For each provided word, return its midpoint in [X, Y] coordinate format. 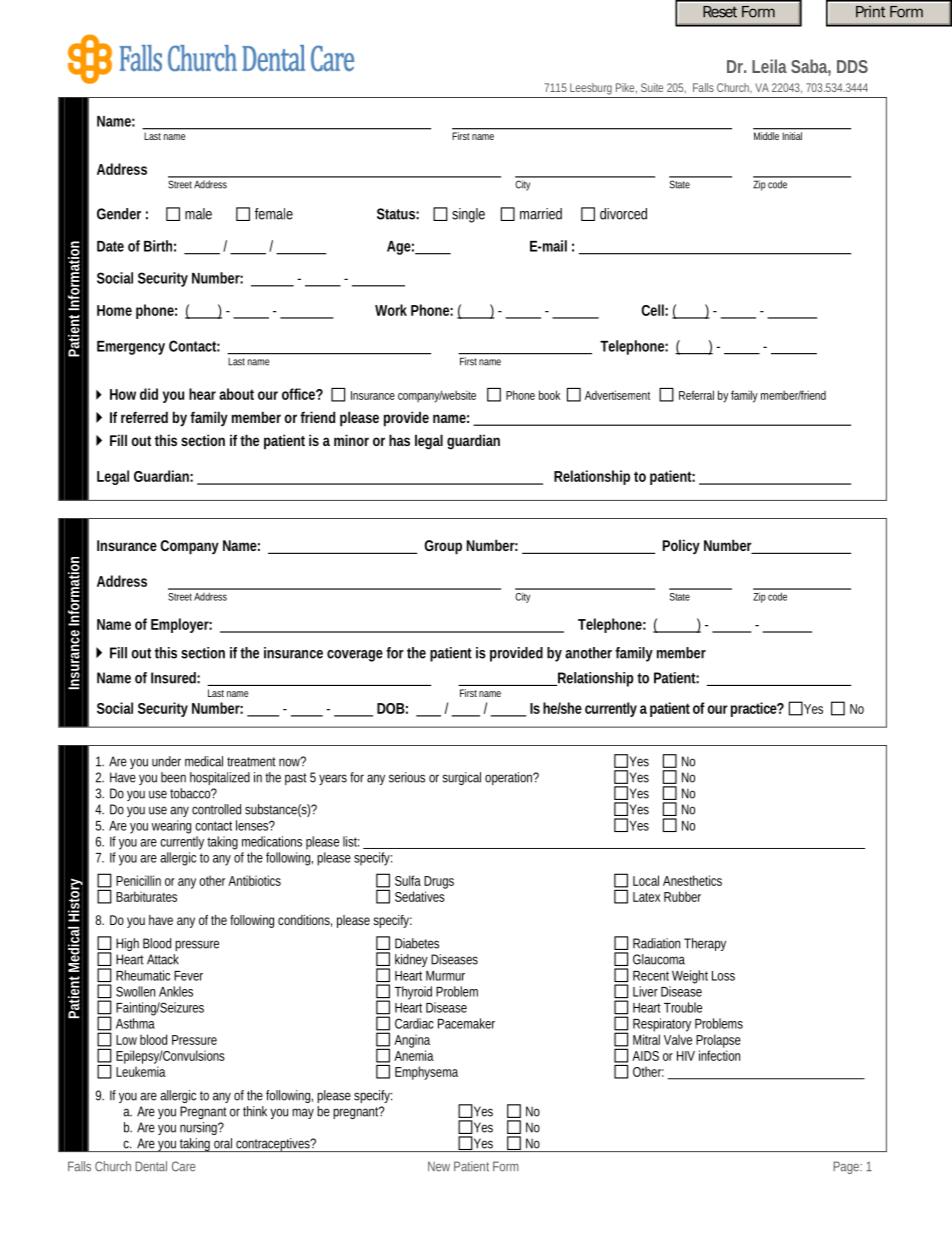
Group [443, 547]
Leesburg [591, 89]
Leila [769, 66]
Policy [681, 546]
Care [183, 1166]
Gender [119, 214]
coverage [355, 656]
